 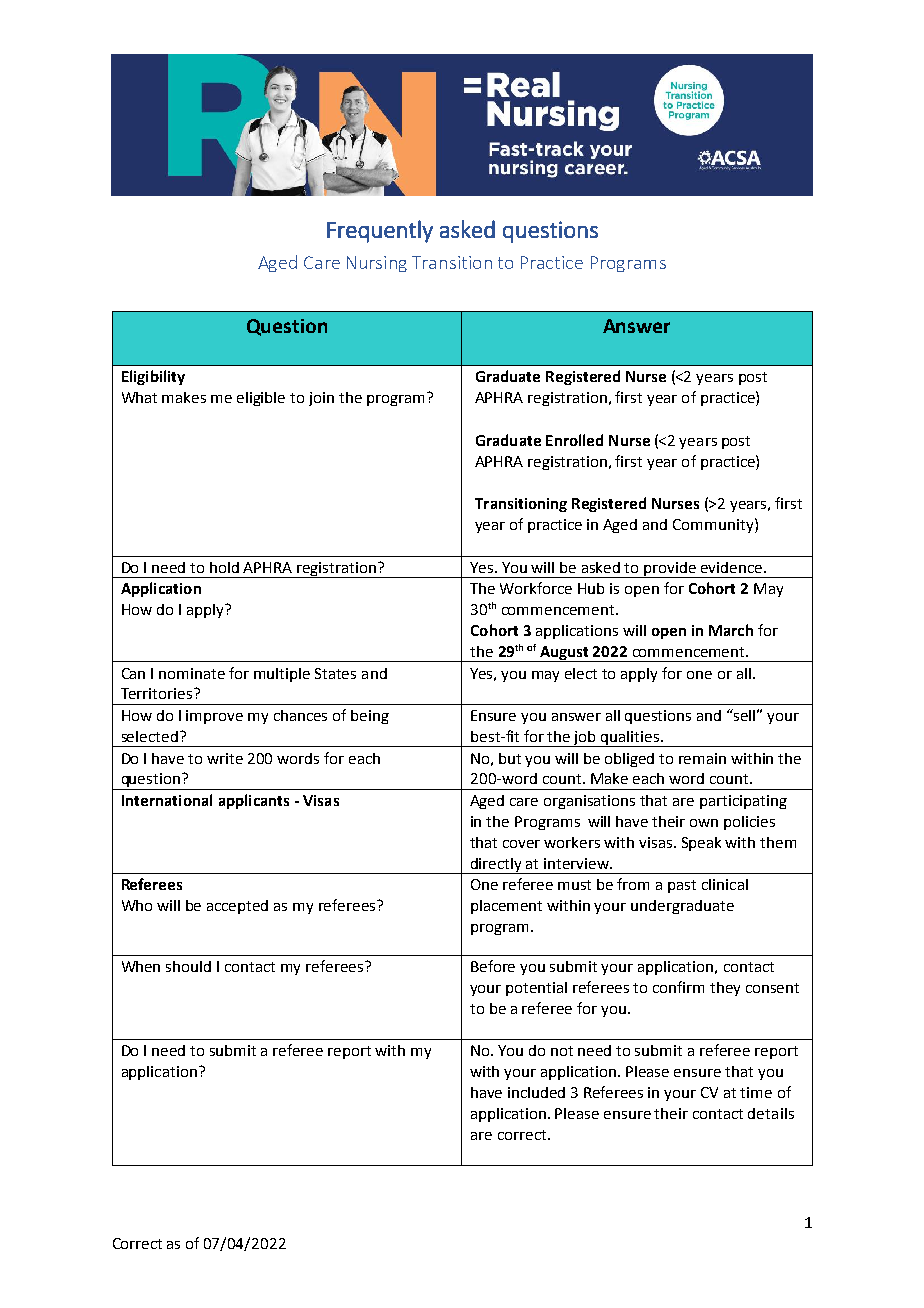 I want to click on included, so click(x=536, y=1092).
